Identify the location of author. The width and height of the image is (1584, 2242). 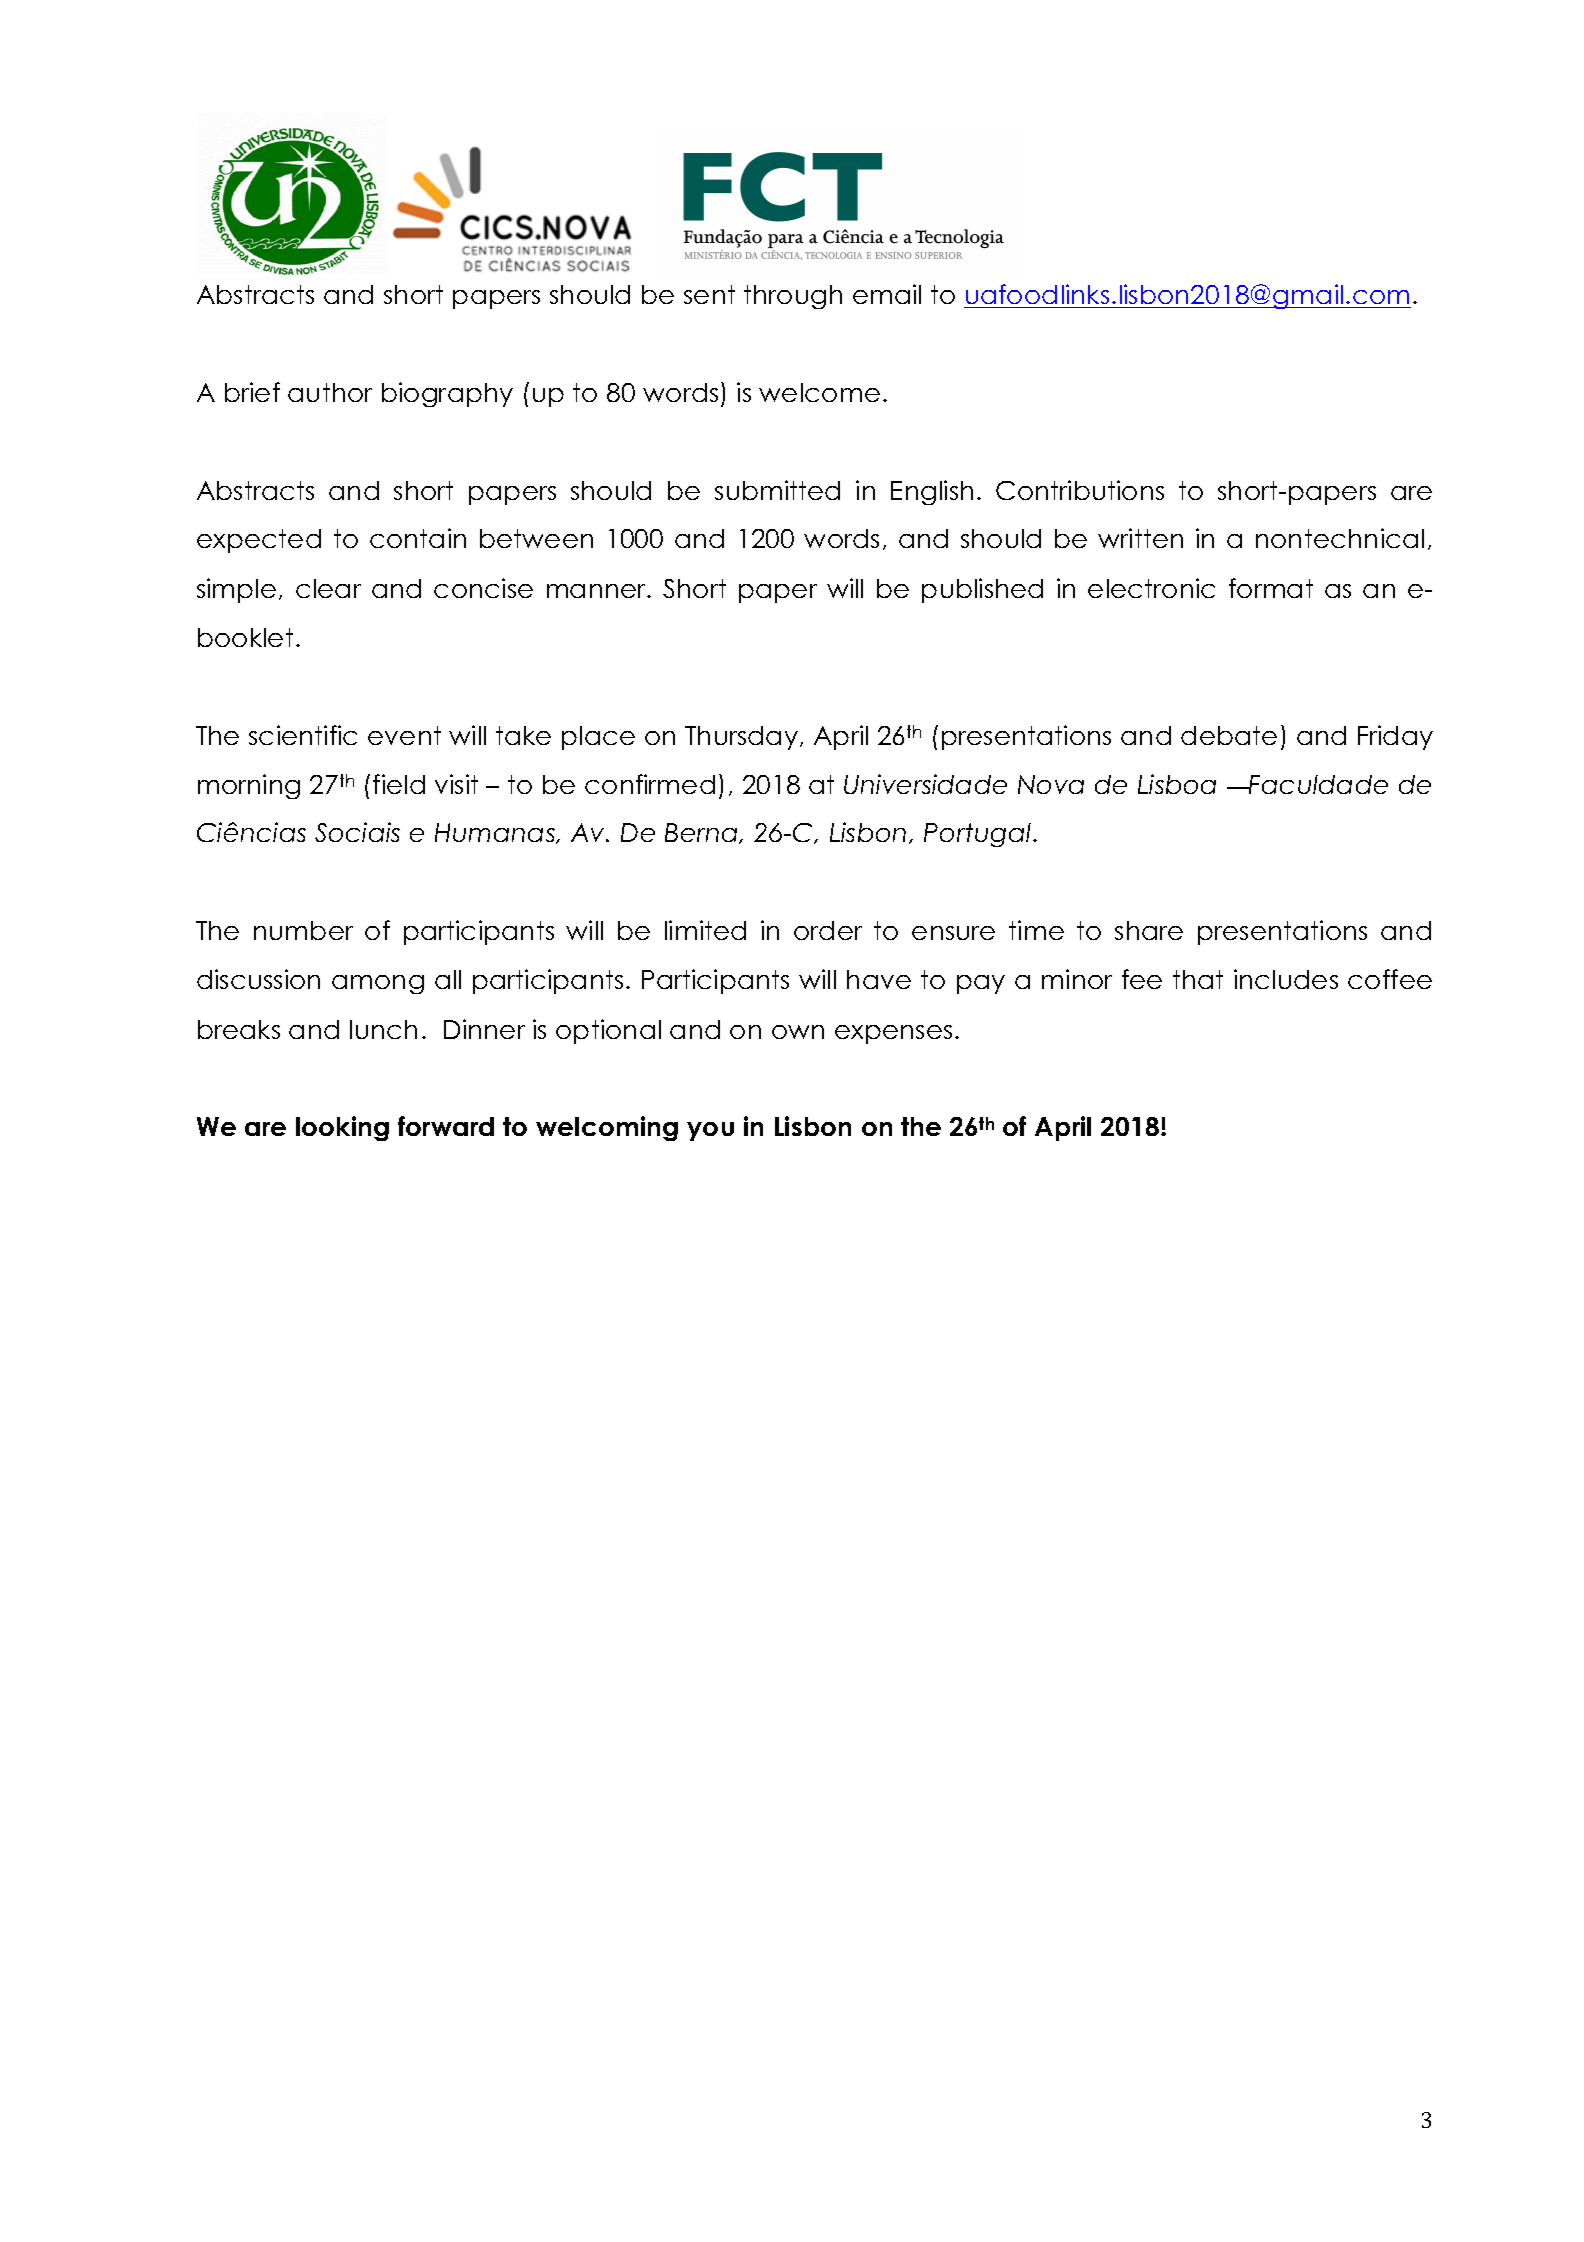
(330, 392).
